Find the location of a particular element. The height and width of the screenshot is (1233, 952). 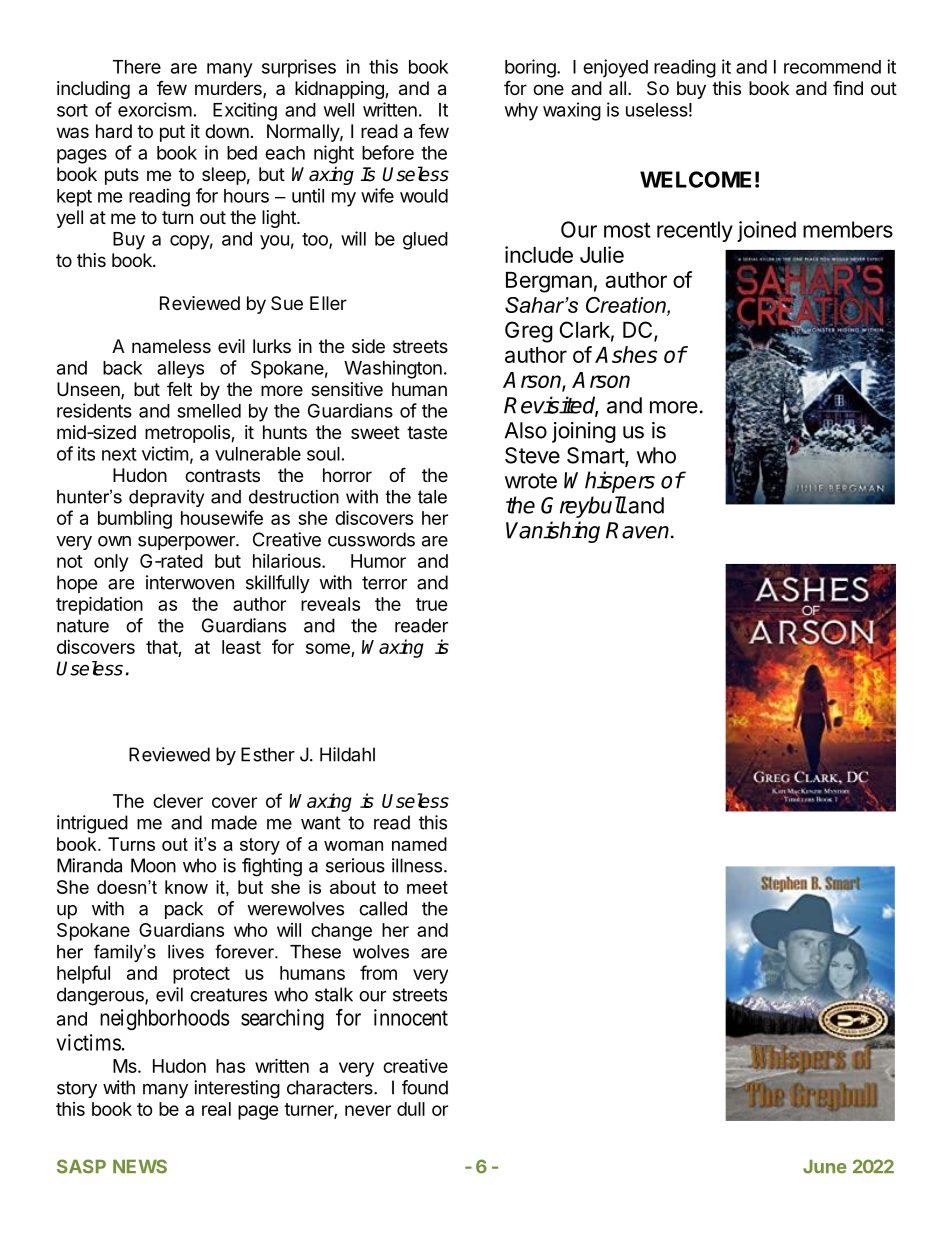

exorcism is located at coordinates (155, 109).
